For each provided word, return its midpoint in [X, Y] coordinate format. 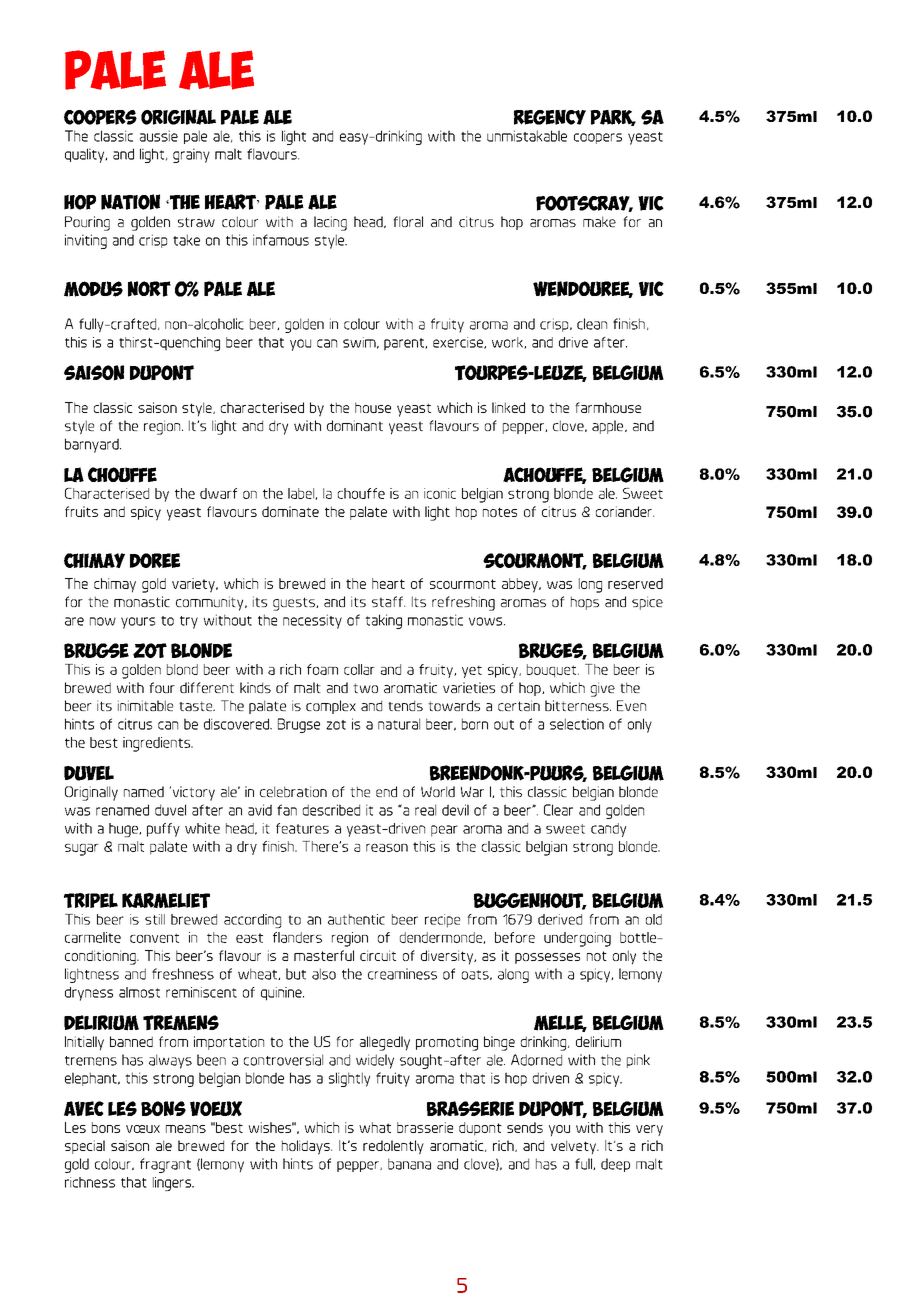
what [375, 1127]
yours [138, 623]
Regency [550, 117]
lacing [330, 223]
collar [359, 669]
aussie [159, 136]
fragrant [165, 1165]
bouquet [553, 671]
